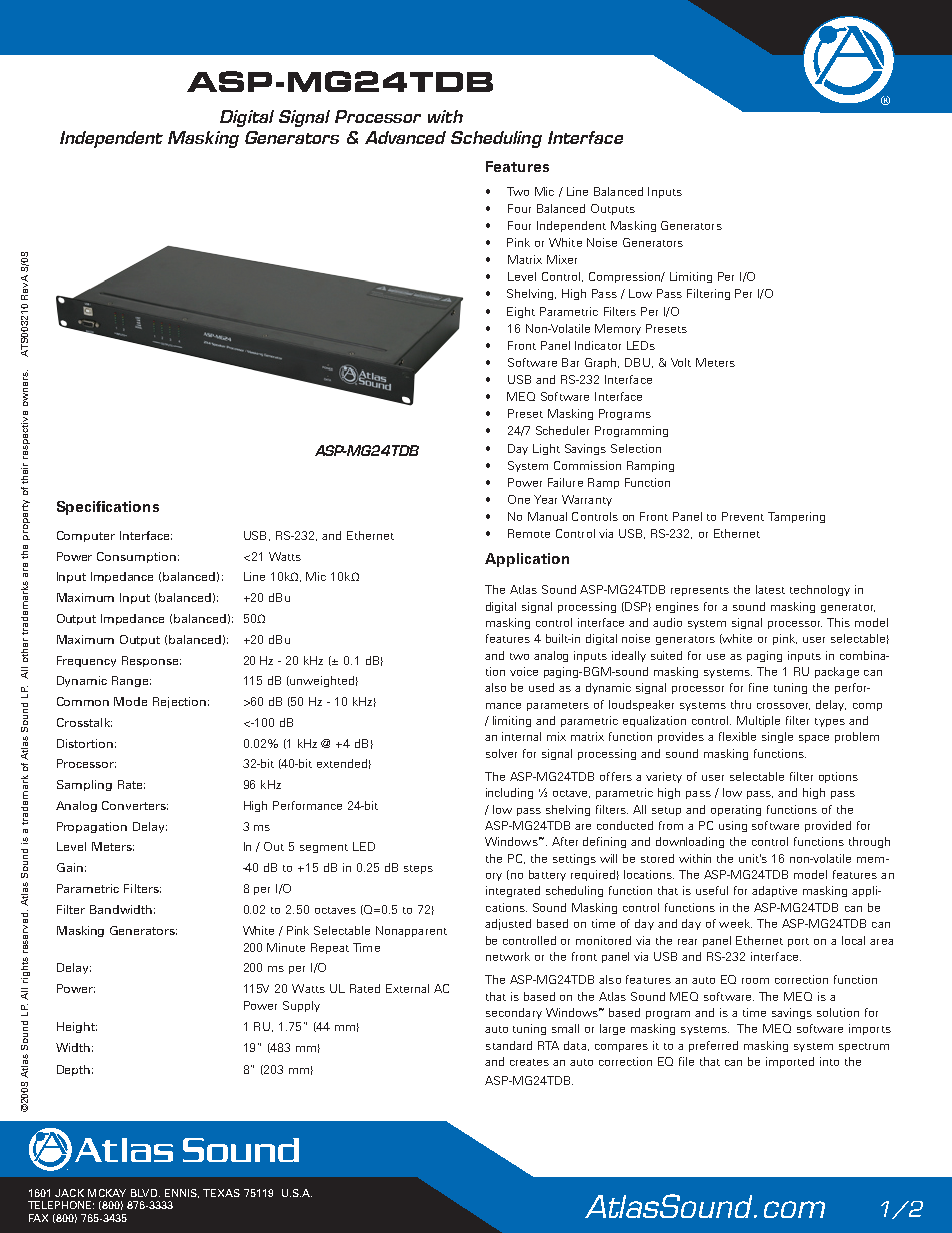 Image resolution: width=952 pixels, height=1233 pixels. Describe the element at coordinates (145, 1193) in the image. I see `BLVD` at that location.
